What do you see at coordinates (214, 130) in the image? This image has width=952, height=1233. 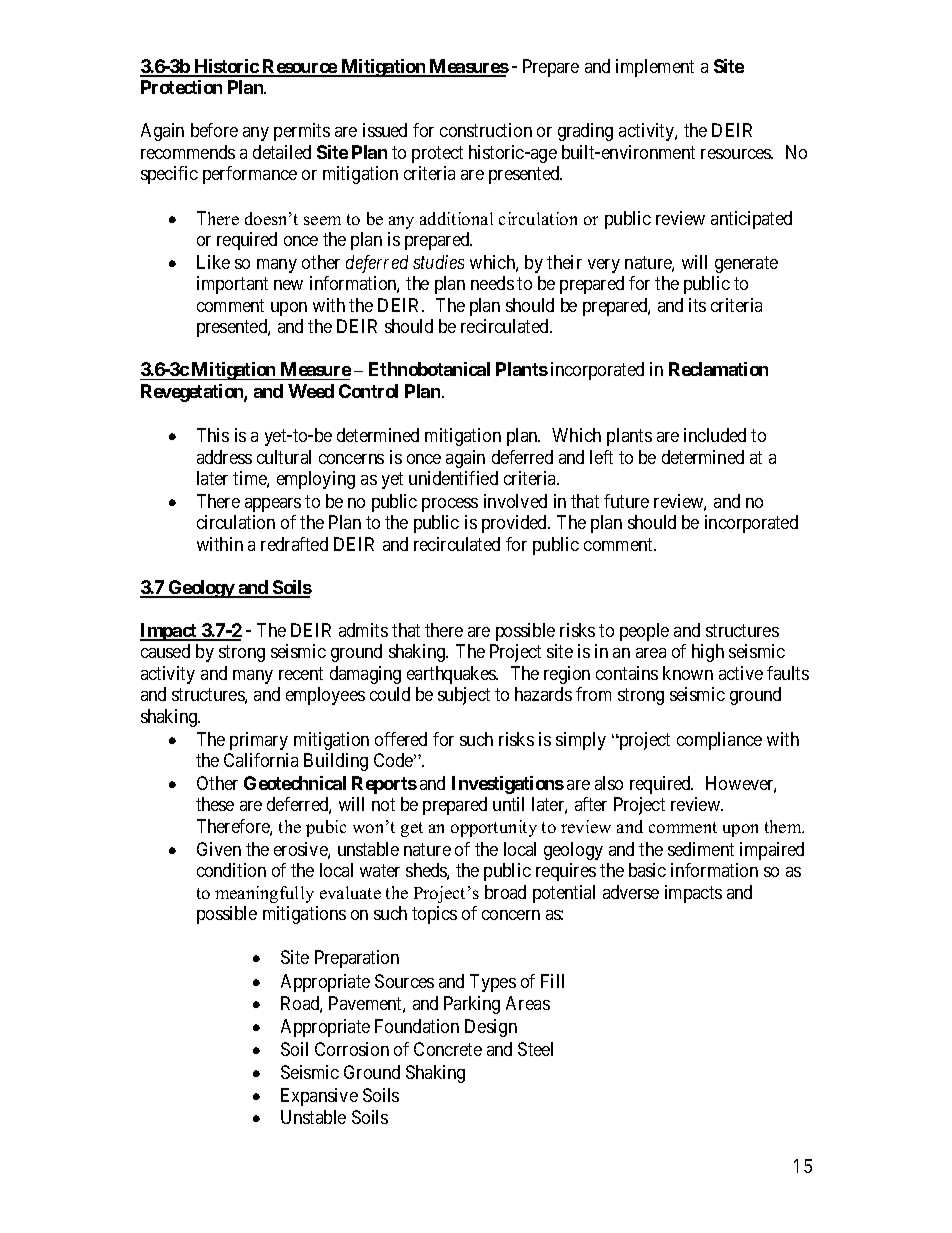 I see `before` at bounding box center [214, 130].
